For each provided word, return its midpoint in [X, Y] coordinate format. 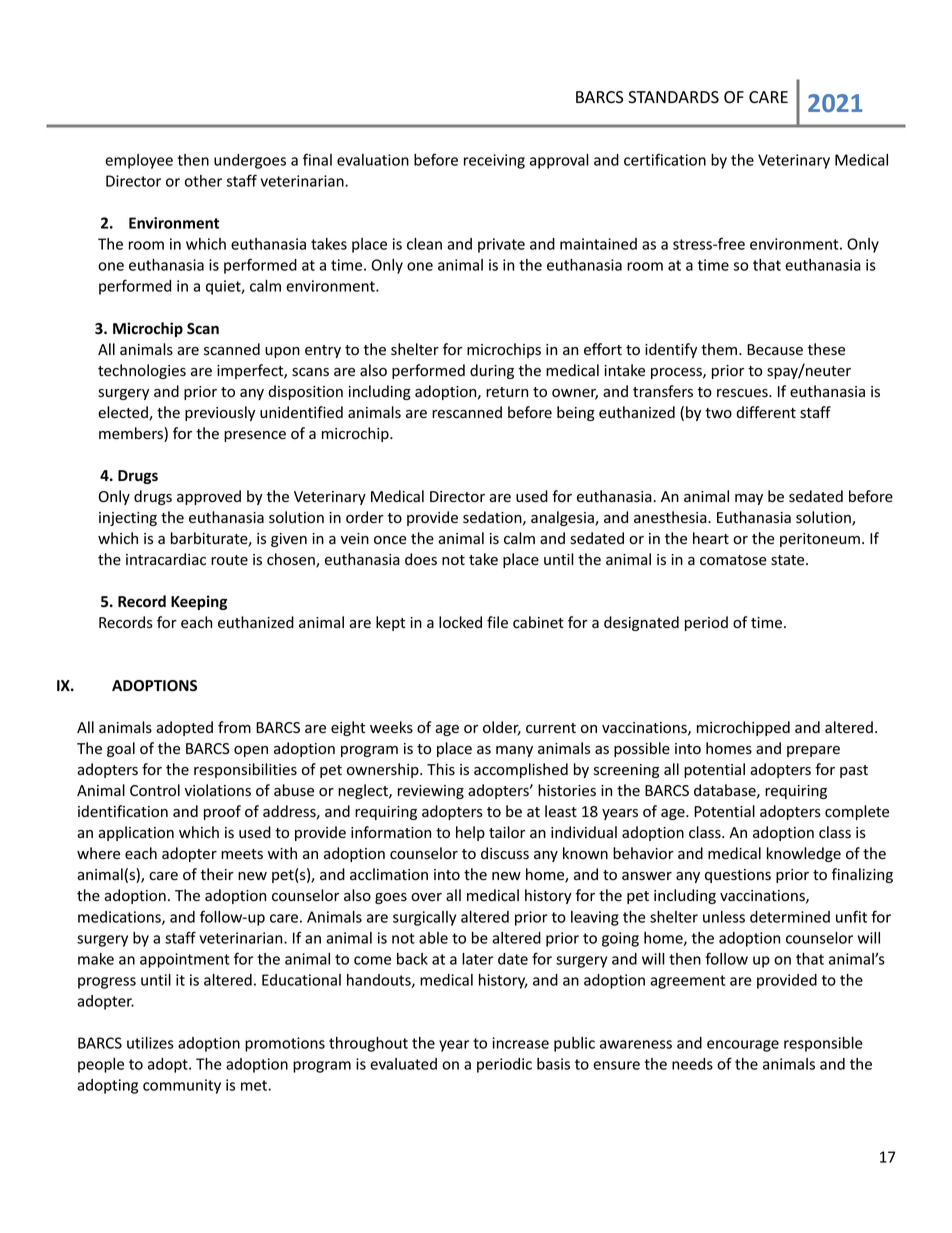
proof [222, 812]
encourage [743, 1046]
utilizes [150, 1043]
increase [520, 1043]
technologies [142, 371]
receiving [494, 161]
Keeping [199, 602]
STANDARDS [673, 97]
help [470, 833]
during [492, 371]
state [789, 560]
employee [139, 161]
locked [460, 622]
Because [775, 350]
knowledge [804, 854]
